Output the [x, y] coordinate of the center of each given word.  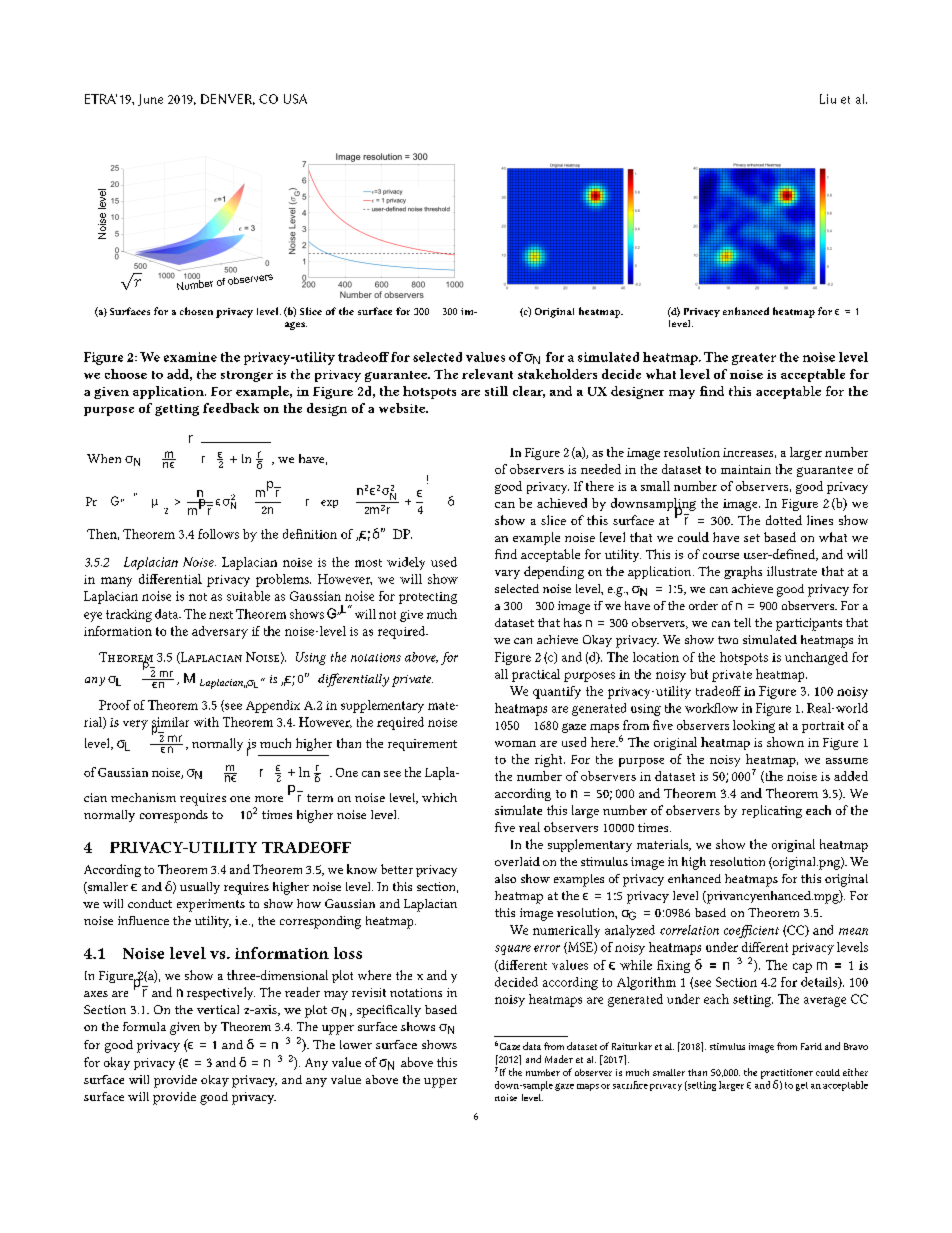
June [150, 100]
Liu [828, 99]
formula [144, 1026]
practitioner [787, 1075]
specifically [389, 1011]
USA [295, 99]
